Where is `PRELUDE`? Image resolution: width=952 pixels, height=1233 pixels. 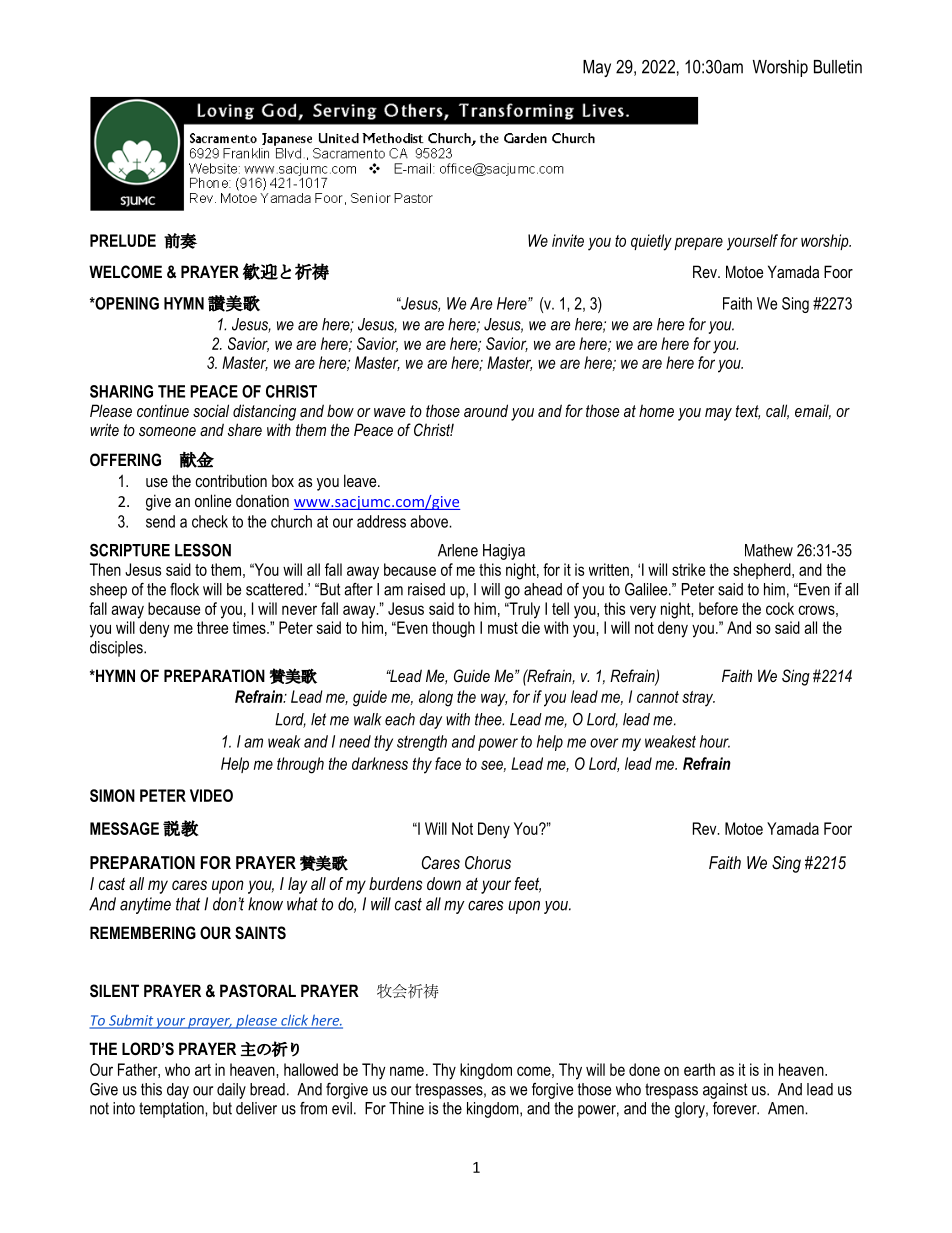
PRELUDE is located at coordinates (123, 240).
